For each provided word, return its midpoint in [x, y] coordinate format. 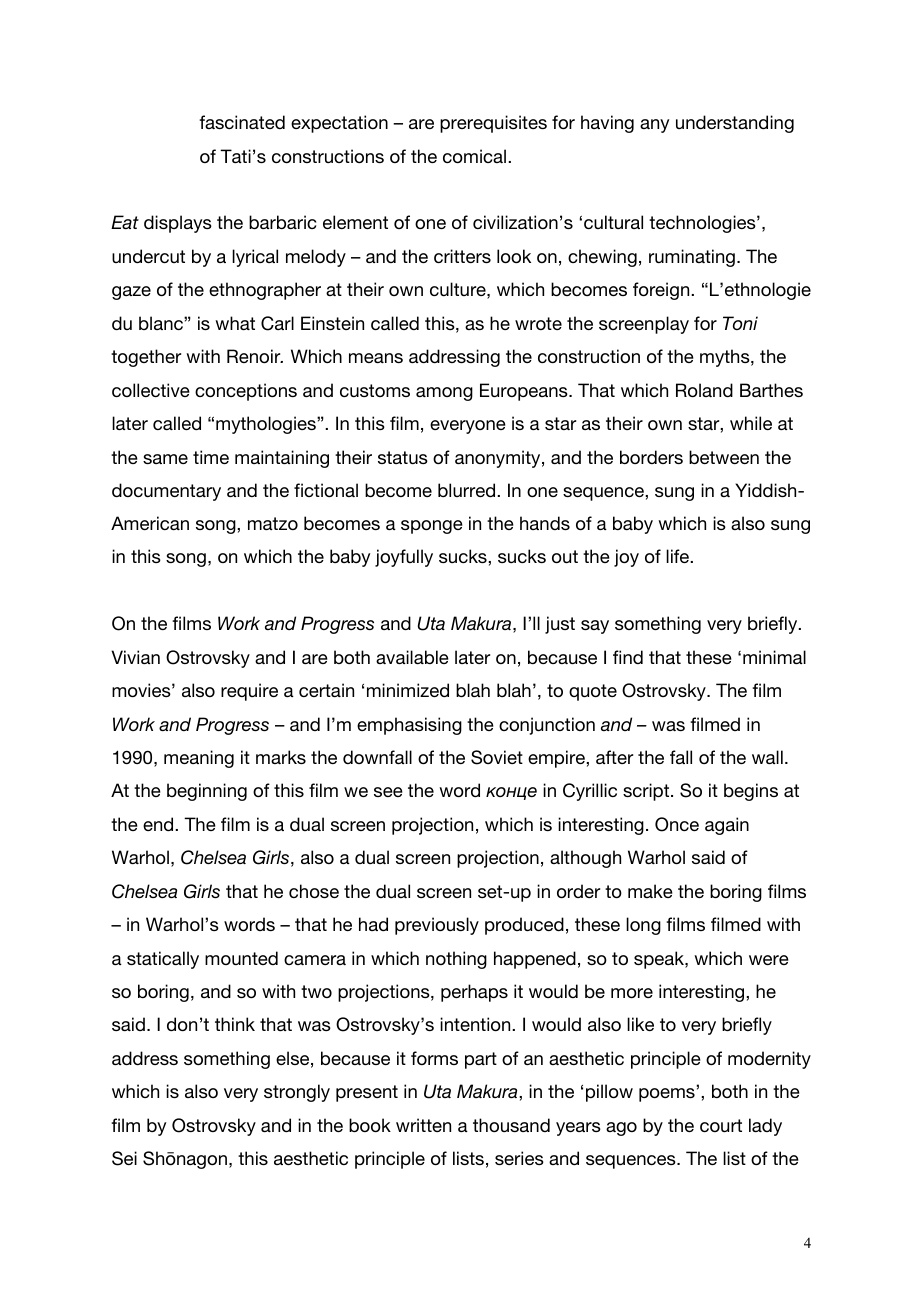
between [724, 457]
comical [476, 156]
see [388, 792]
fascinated [242, 122]
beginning [207, 792]
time [211, 457]
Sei [124, 1158]
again [727, 826]
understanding [735, 124]
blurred [468, 490]
